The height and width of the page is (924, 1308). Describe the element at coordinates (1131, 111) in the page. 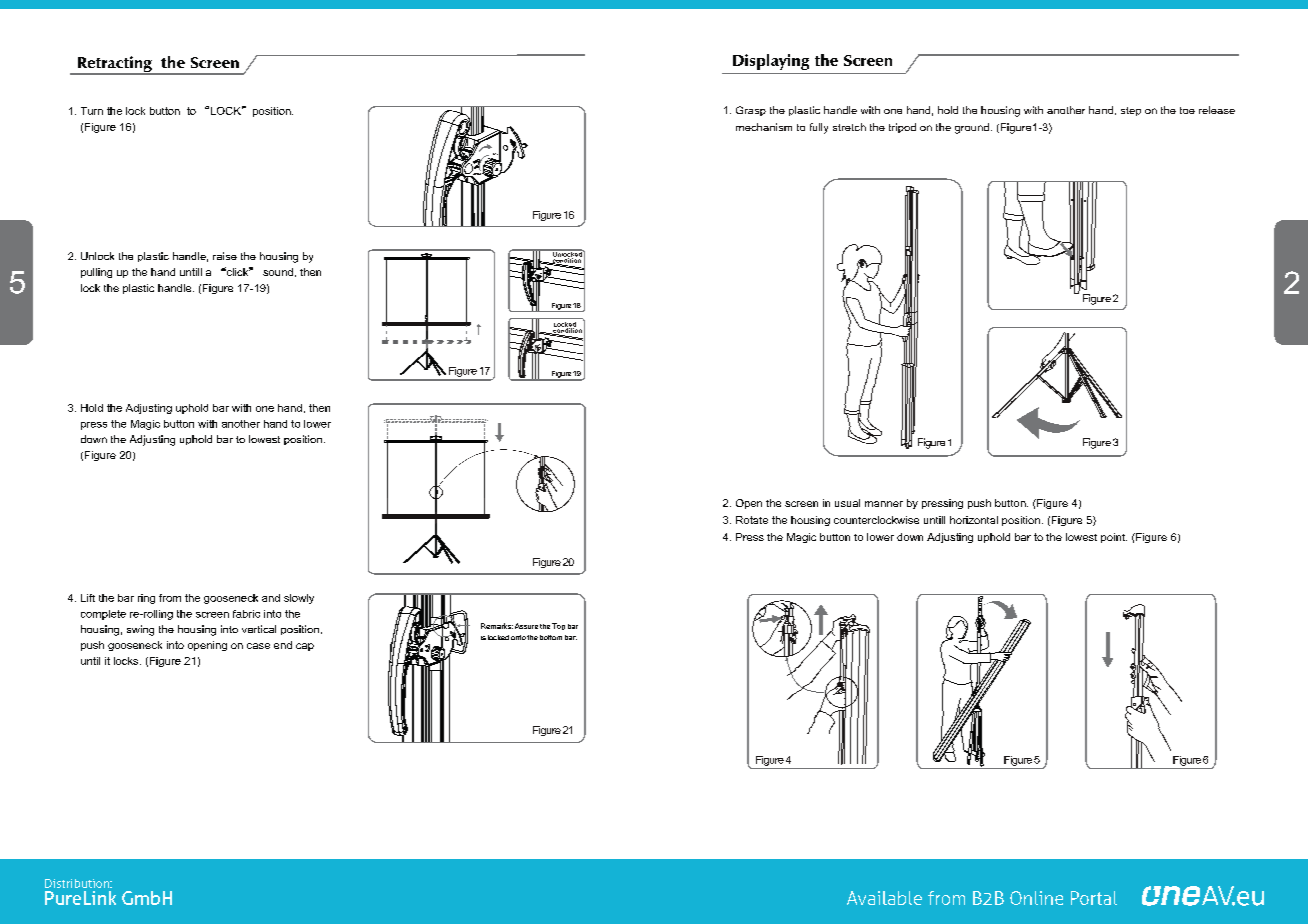

I see `step` at that location.
